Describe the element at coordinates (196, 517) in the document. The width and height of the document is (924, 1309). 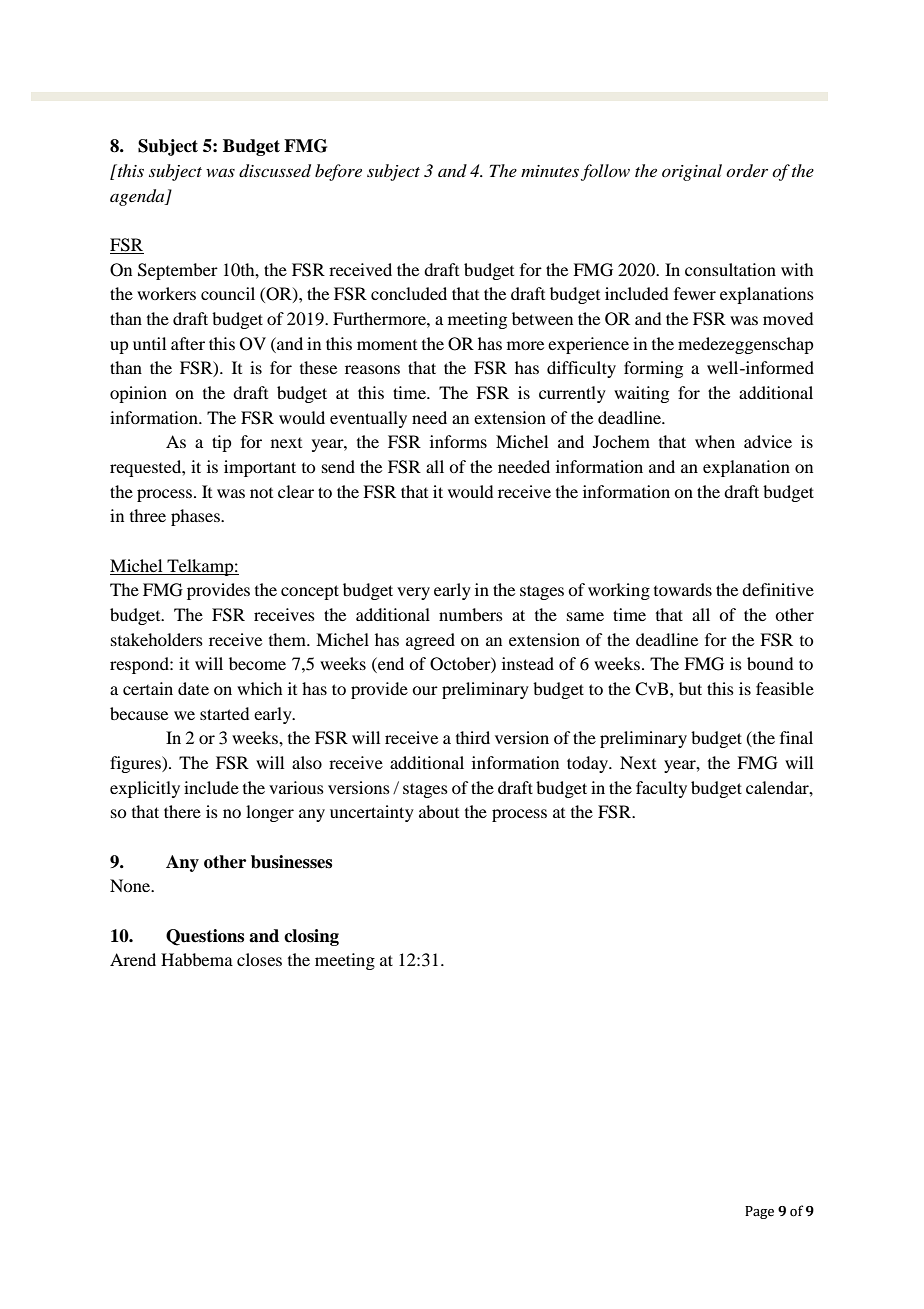
I see `phases` at that location.
